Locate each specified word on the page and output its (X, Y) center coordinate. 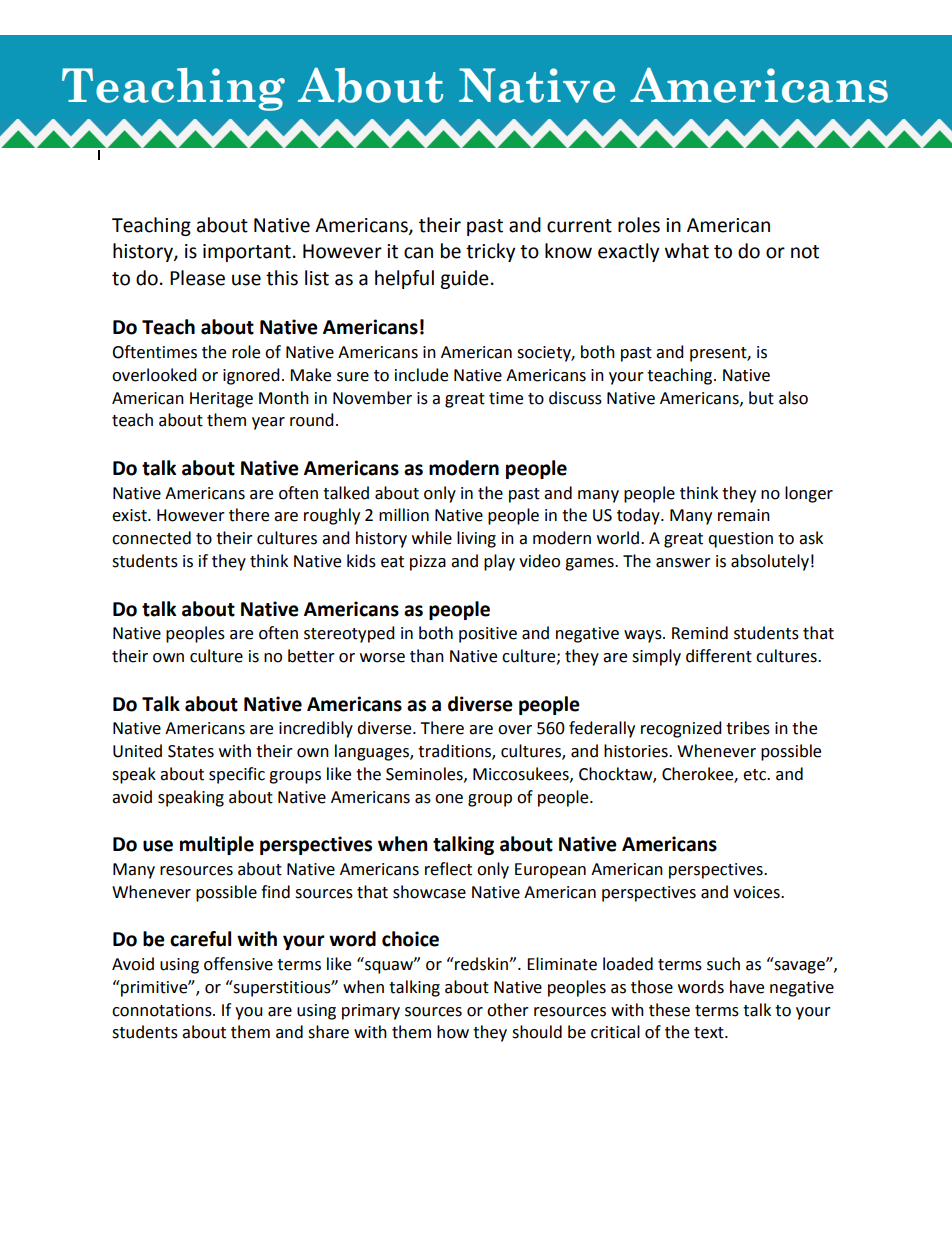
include (421, 375)
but (761, 398)
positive (488, 635)
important (247, 253)
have (747, 987)
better (311, 656)
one (449, 799)
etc (755, 775)
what (687, 251)
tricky (491, 252)
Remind (700, 633)
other (508, 1010)
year (268, 423)
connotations (163, 1010)
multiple (217, 845)
